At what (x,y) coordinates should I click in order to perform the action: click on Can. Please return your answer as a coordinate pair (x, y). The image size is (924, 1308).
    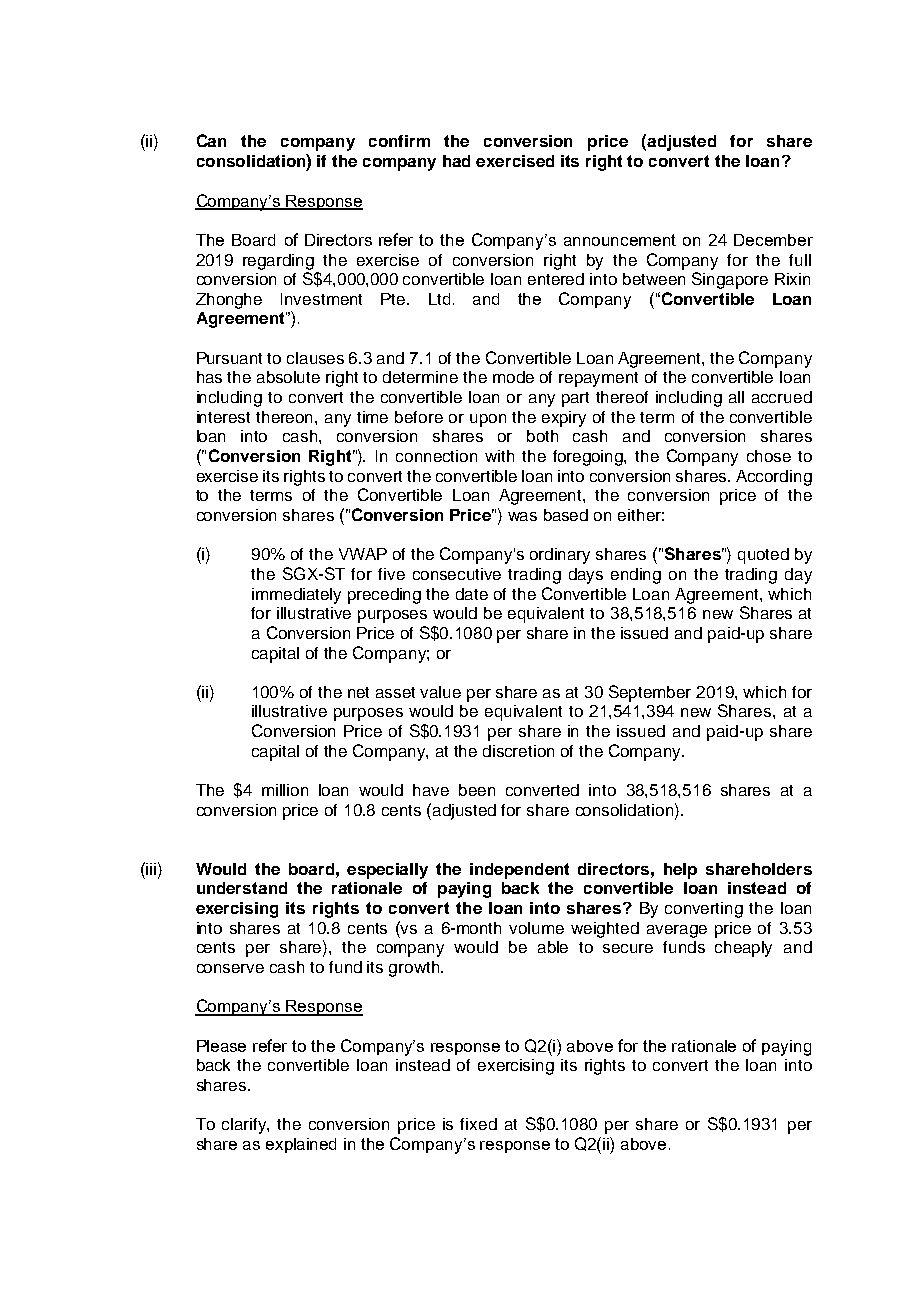
    Looking at the image, I should click on (211, 140).
